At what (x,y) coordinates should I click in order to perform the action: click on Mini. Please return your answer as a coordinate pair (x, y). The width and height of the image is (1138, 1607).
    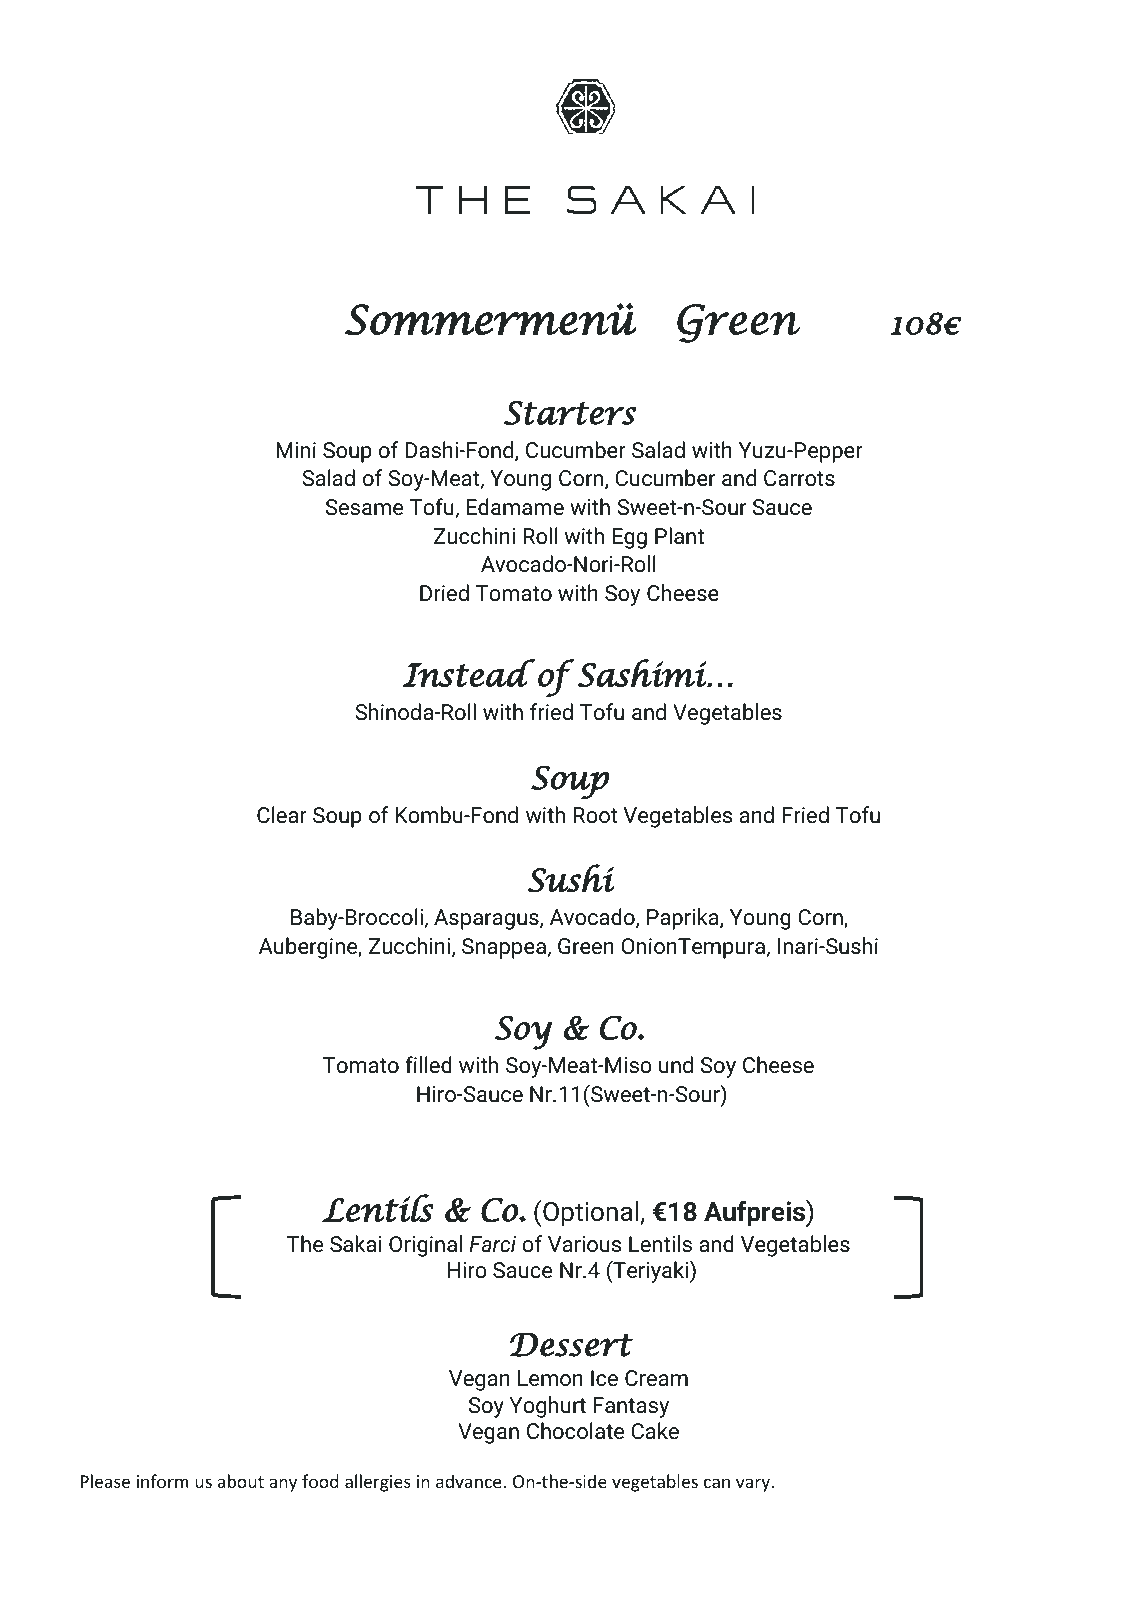
    Looking at the image, I should click on (296, 450).
